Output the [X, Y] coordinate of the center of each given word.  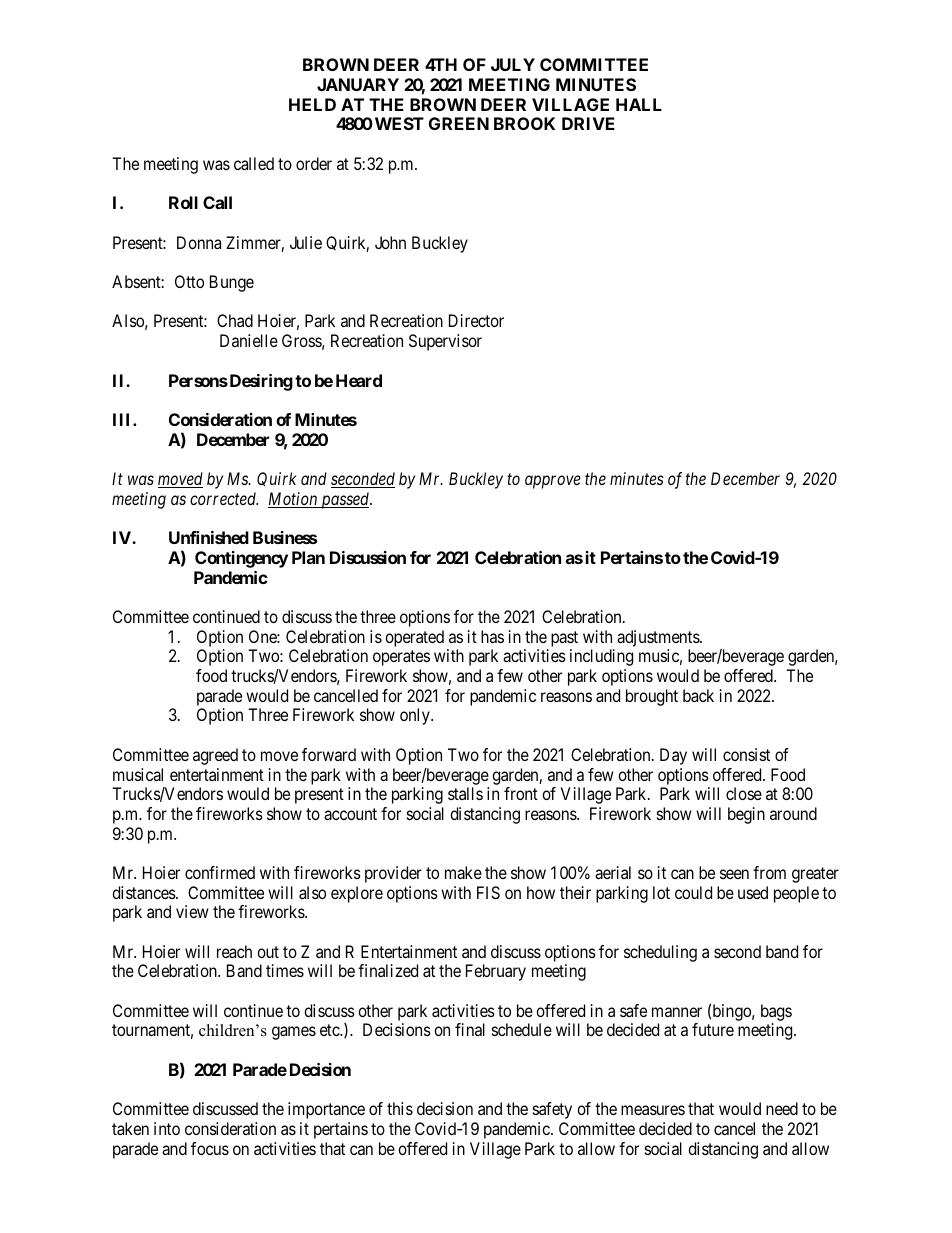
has [492, 636]
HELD [312, 104]
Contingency [241, 559]
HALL [639, 104]
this [400, 1108]
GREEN [459, 123]
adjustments [659, 638]
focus [210, 1148]
